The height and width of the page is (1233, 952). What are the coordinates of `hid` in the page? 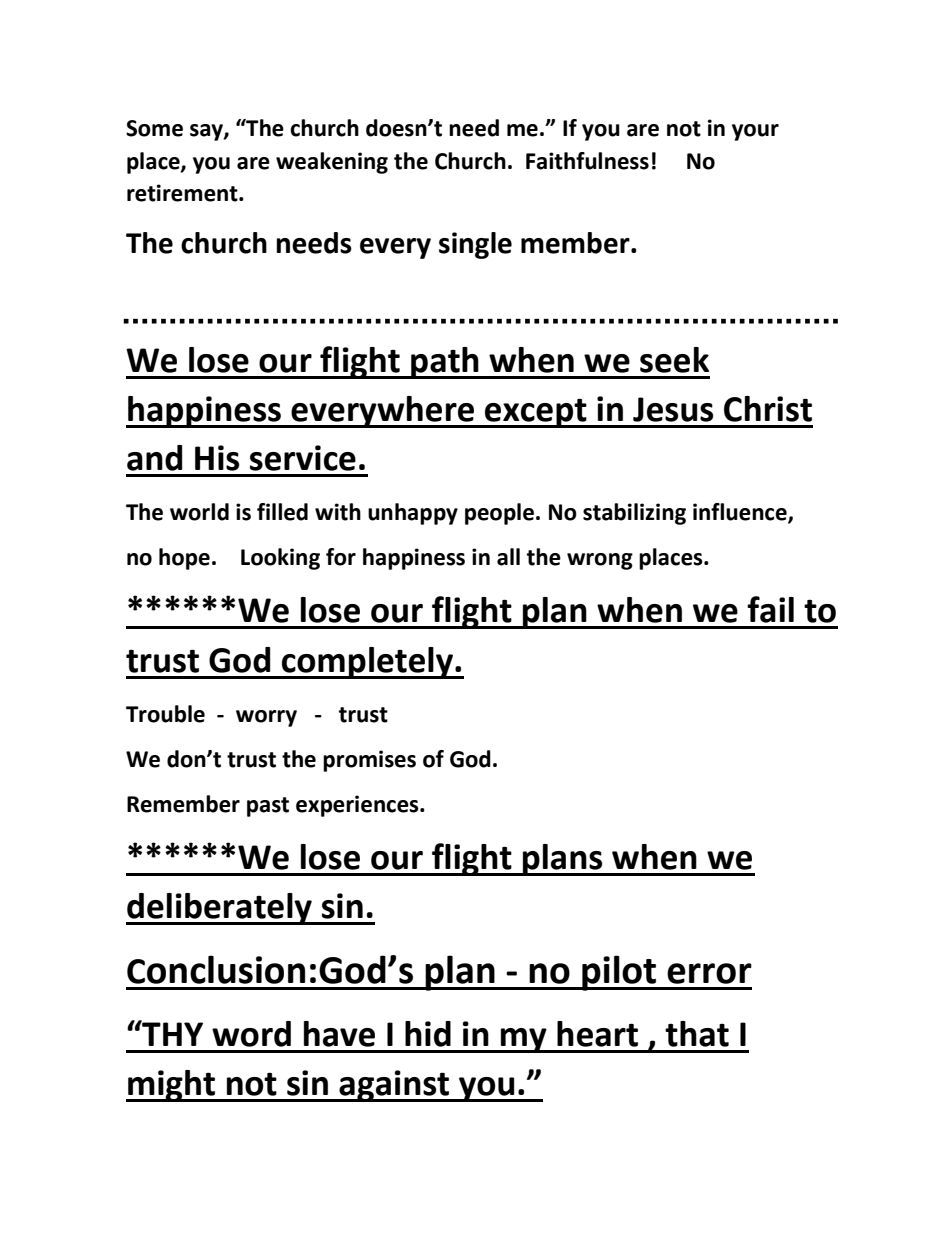 It's located at (428, 1034).
